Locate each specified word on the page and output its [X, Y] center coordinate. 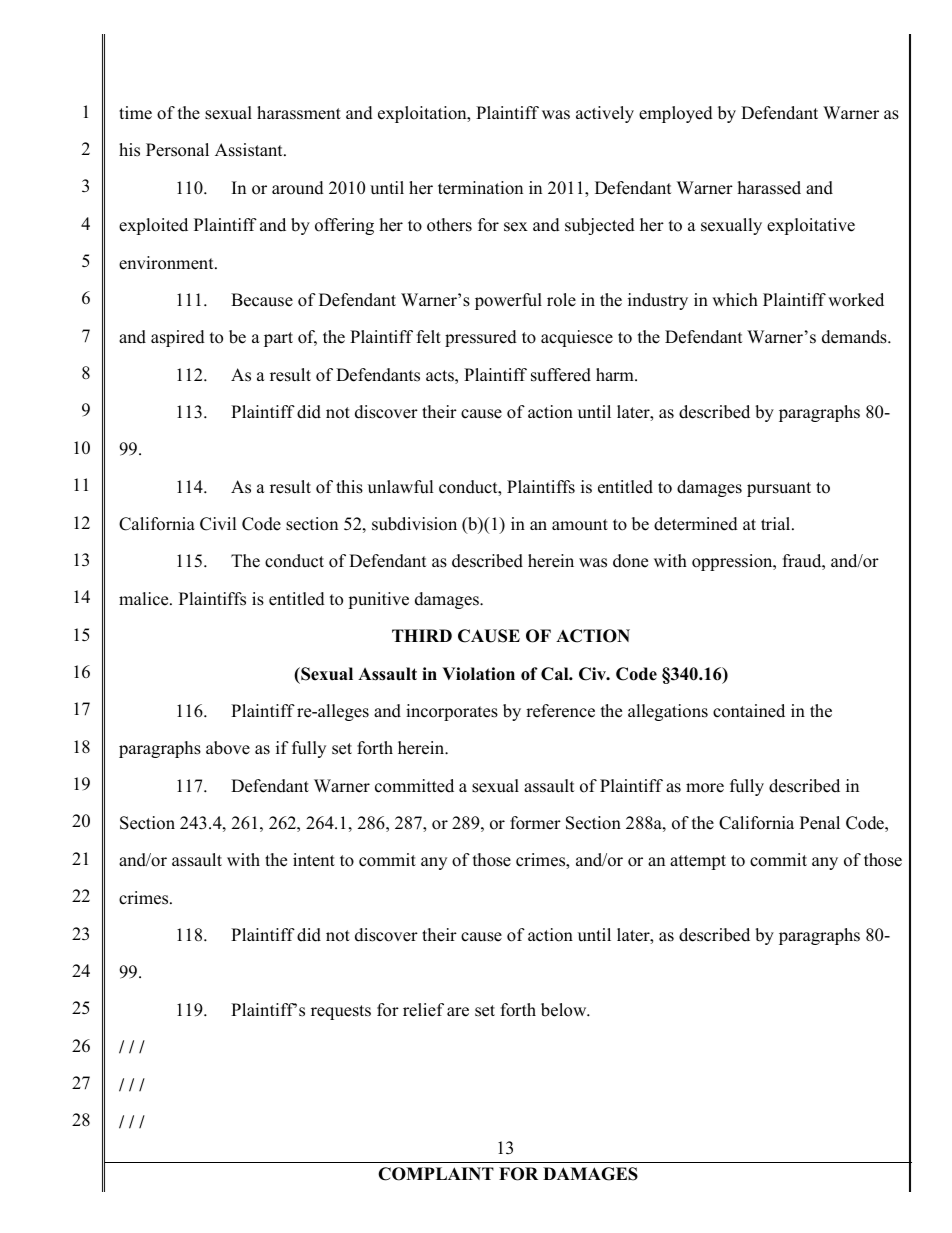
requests [341, 1012]
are [458, 1012]
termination [480, 188]
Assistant [250, 150]
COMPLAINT [436, 1174]
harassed [769, 188]
